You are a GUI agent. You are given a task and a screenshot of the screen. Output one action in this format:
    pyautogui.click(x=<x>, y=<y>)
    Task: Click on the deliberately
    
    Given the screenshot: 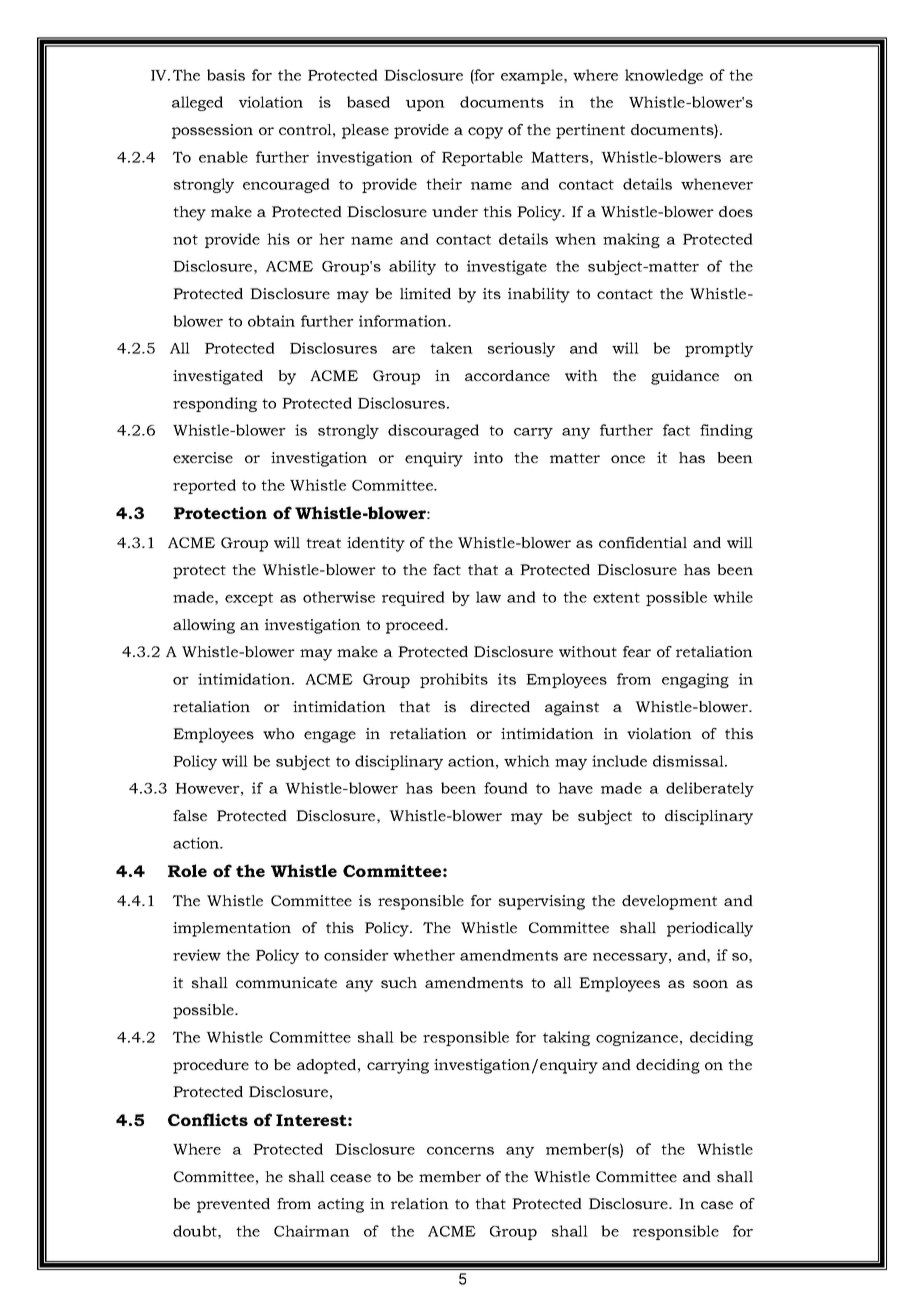 What is the action you would take?
    pyautogui.click(x=710, y=789)
